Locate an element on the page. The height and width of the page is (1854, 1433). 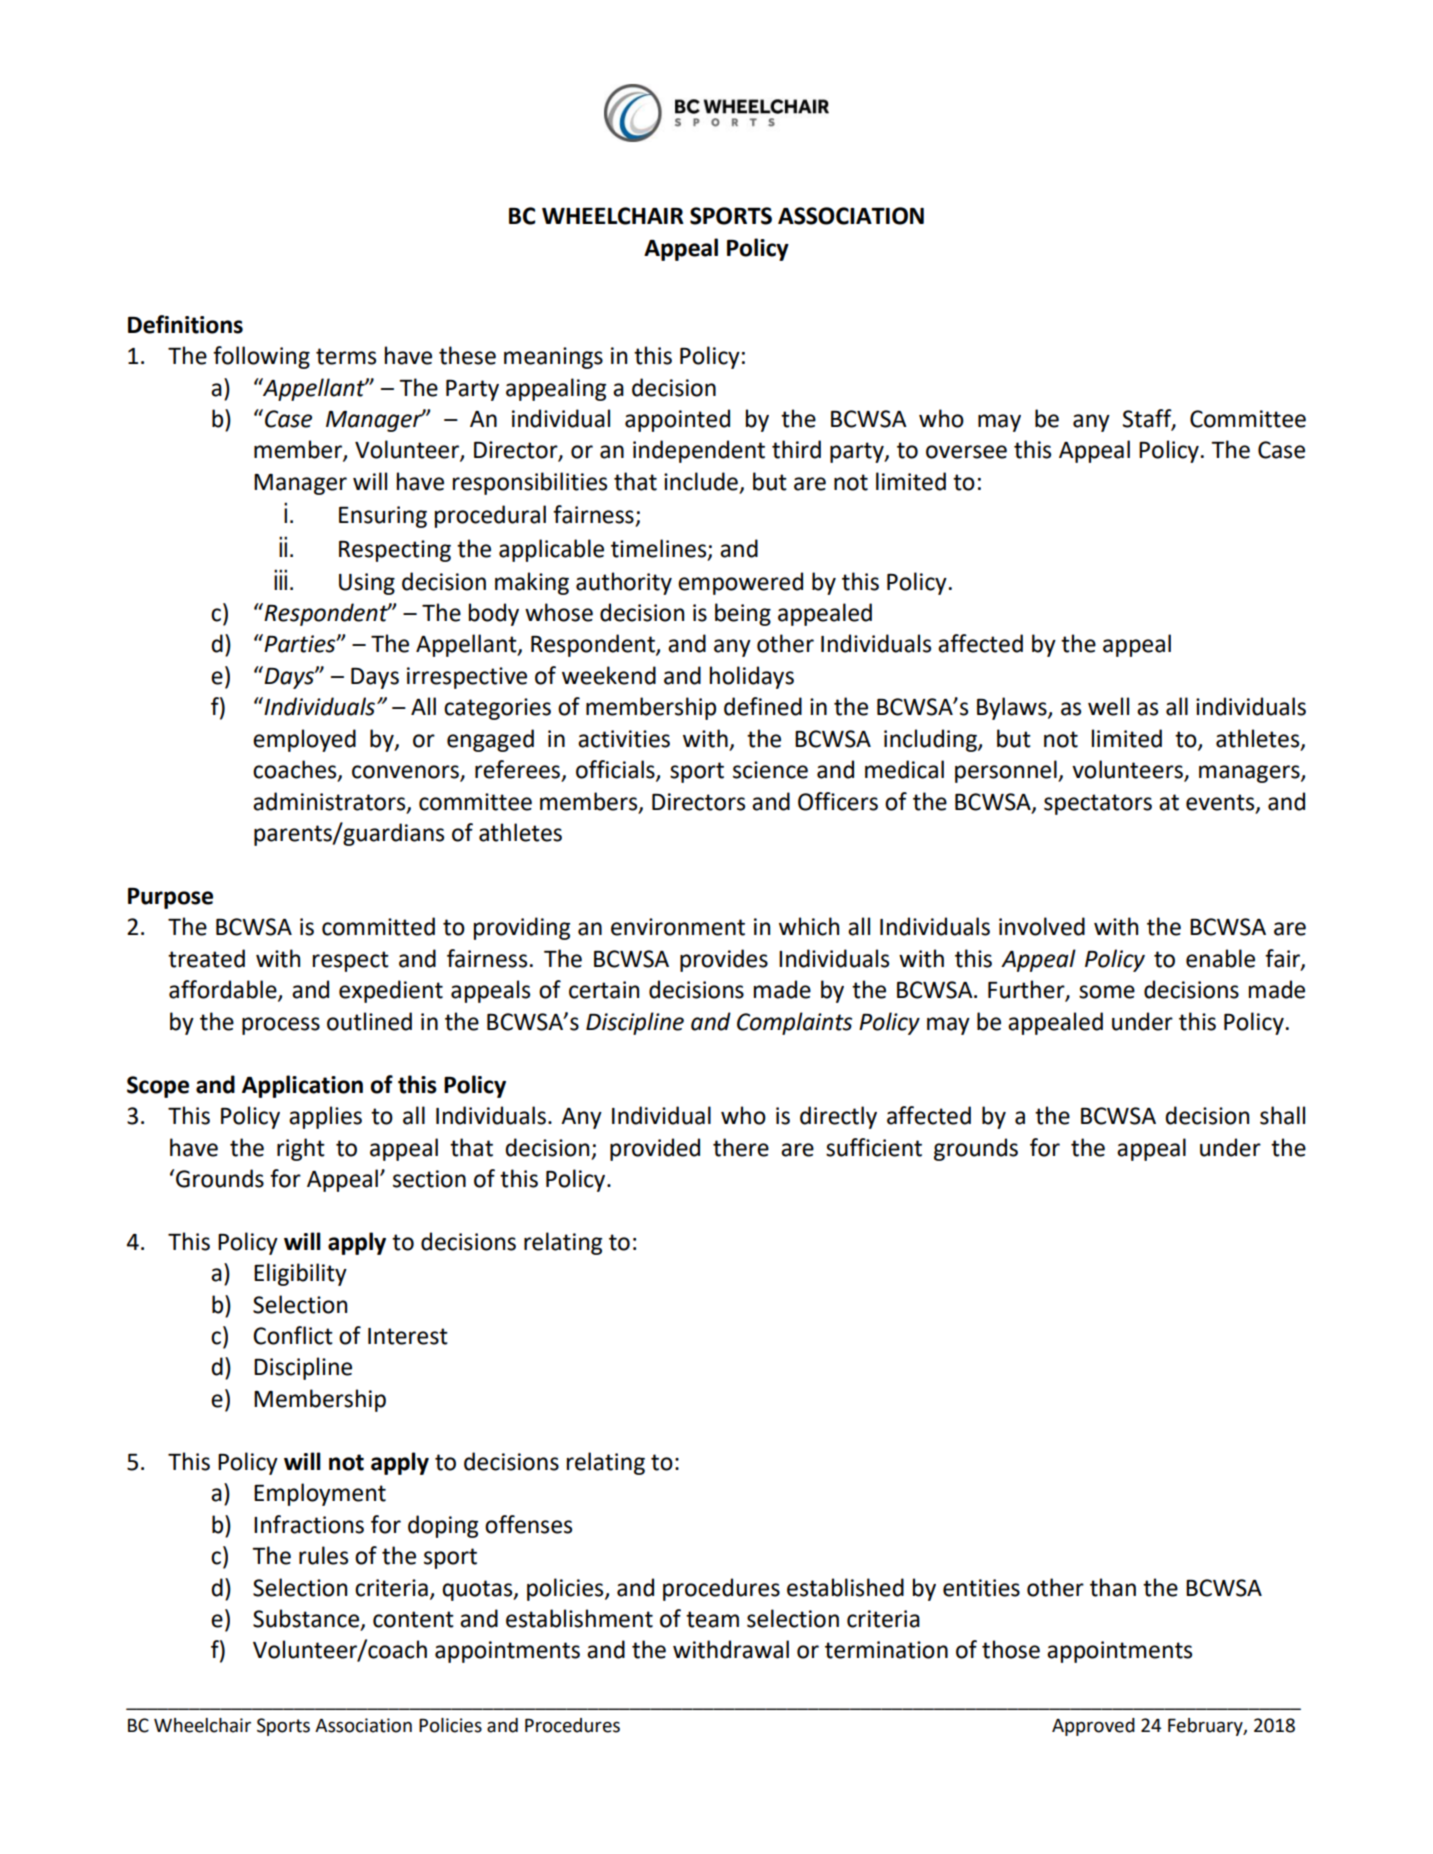
Substance is located at coordinates (307, 1619).
